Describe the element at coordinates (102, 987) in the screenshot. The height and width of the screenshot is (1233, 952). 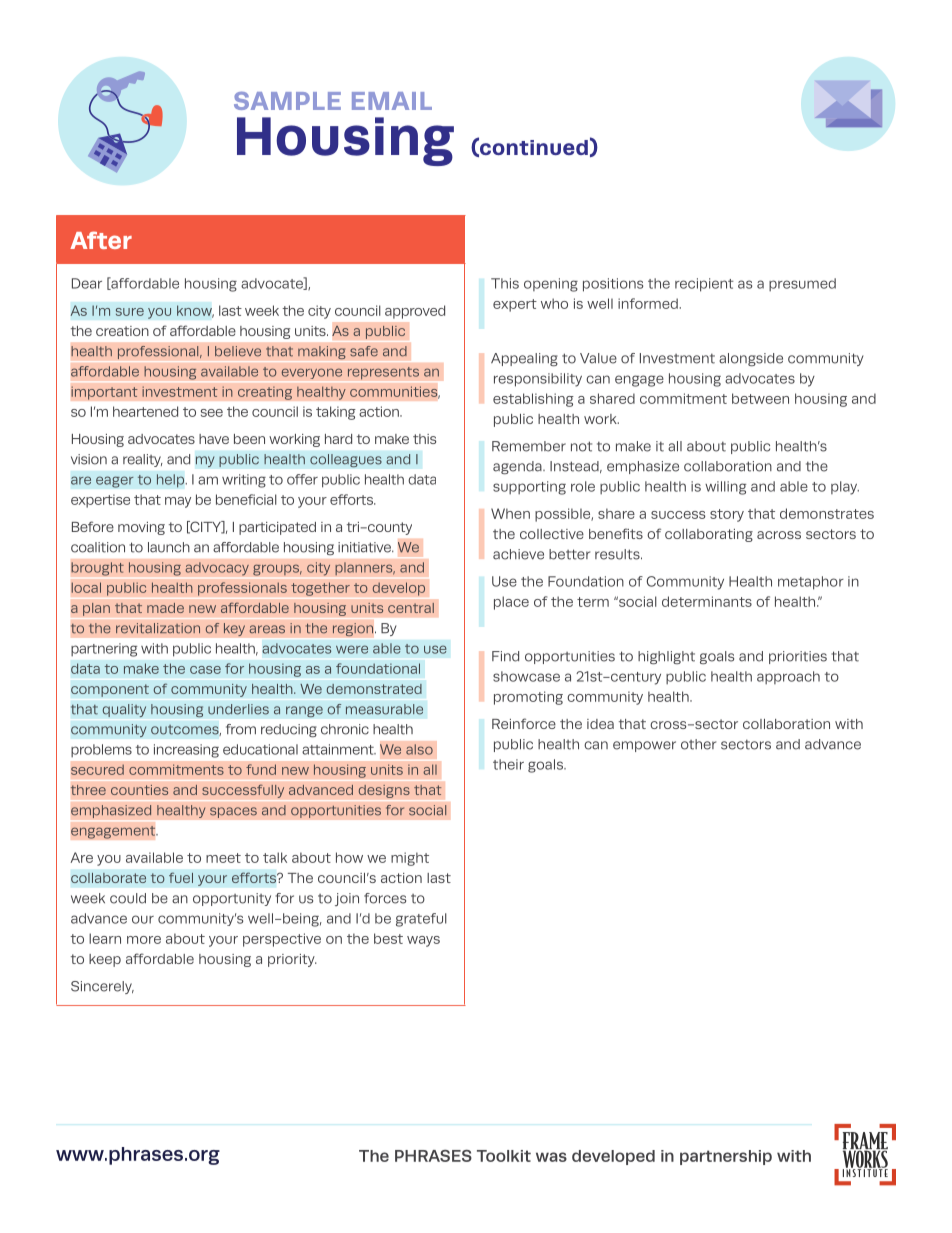
I see `Sincerely` at that location.
